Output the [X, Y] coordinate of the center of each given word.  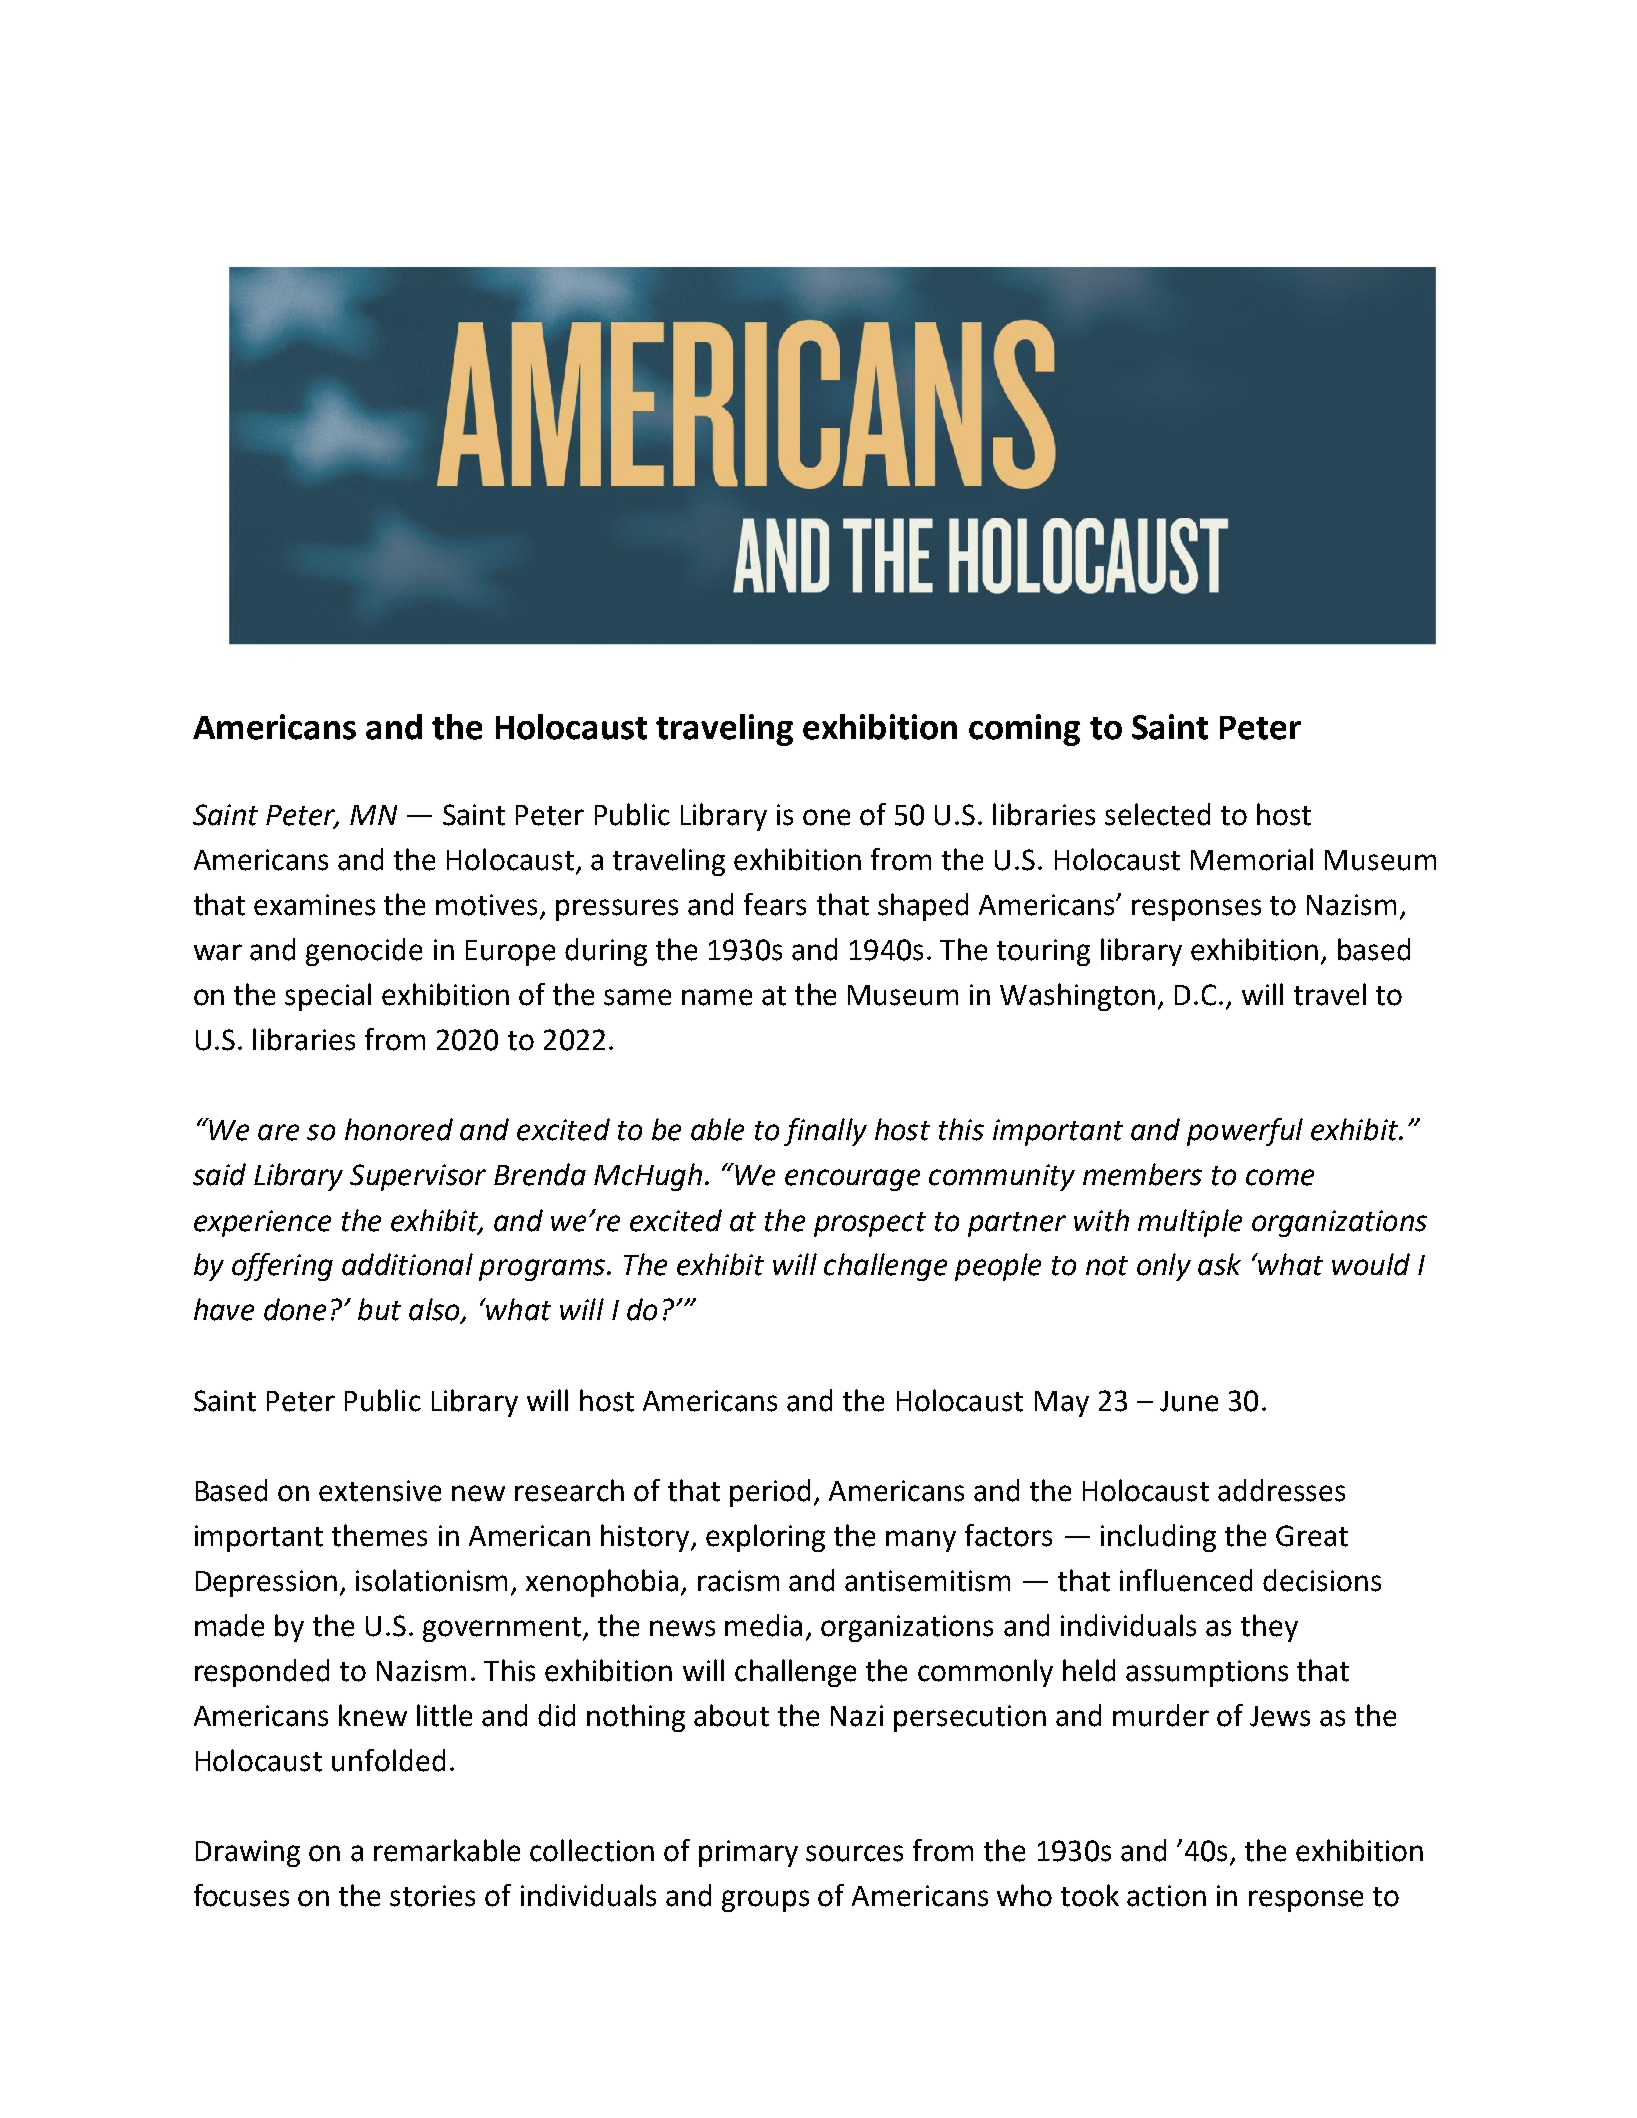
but [379, 1309]
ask [1219, 1264]
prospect [870, 1224]
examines [314, 905]
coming [1024, 730]
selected [1157, 814]
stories [432, 1896]
